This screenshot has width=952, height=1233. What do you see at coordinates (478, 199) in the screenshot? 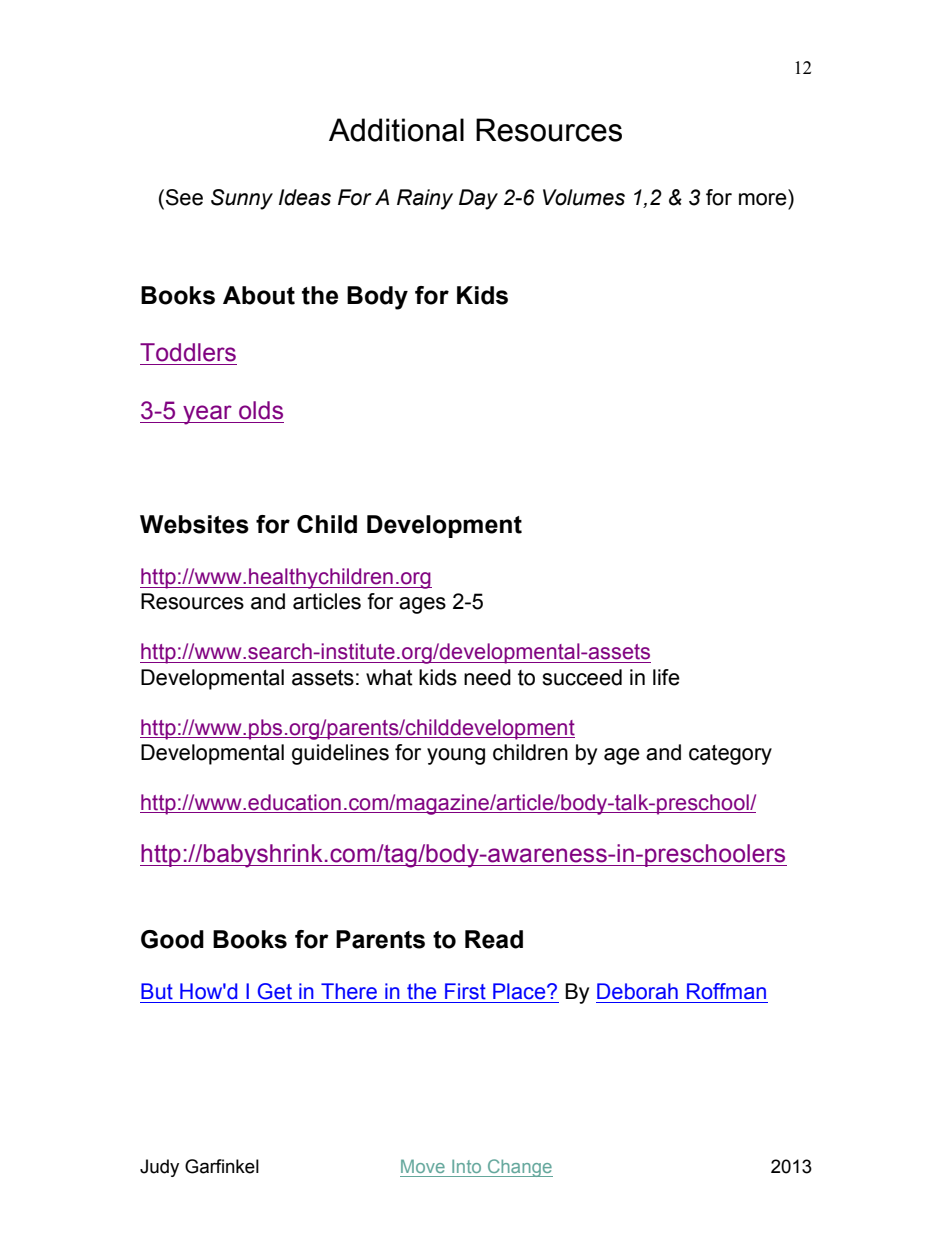
I see `Day` at bounding box center [478, 199].
